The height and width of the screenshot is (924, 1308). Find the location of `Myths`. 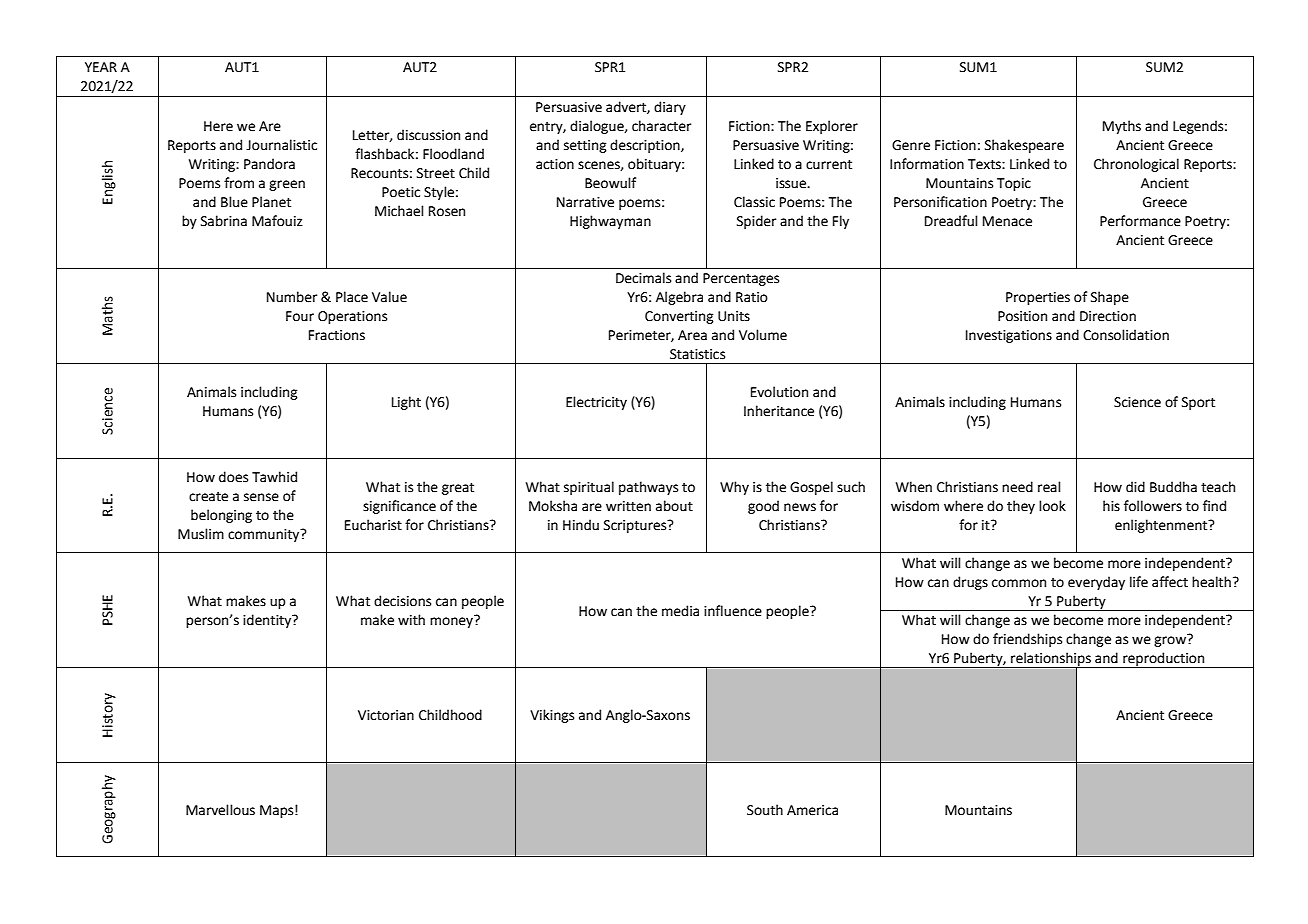

Myths is located at coordinates (1122, 127).
